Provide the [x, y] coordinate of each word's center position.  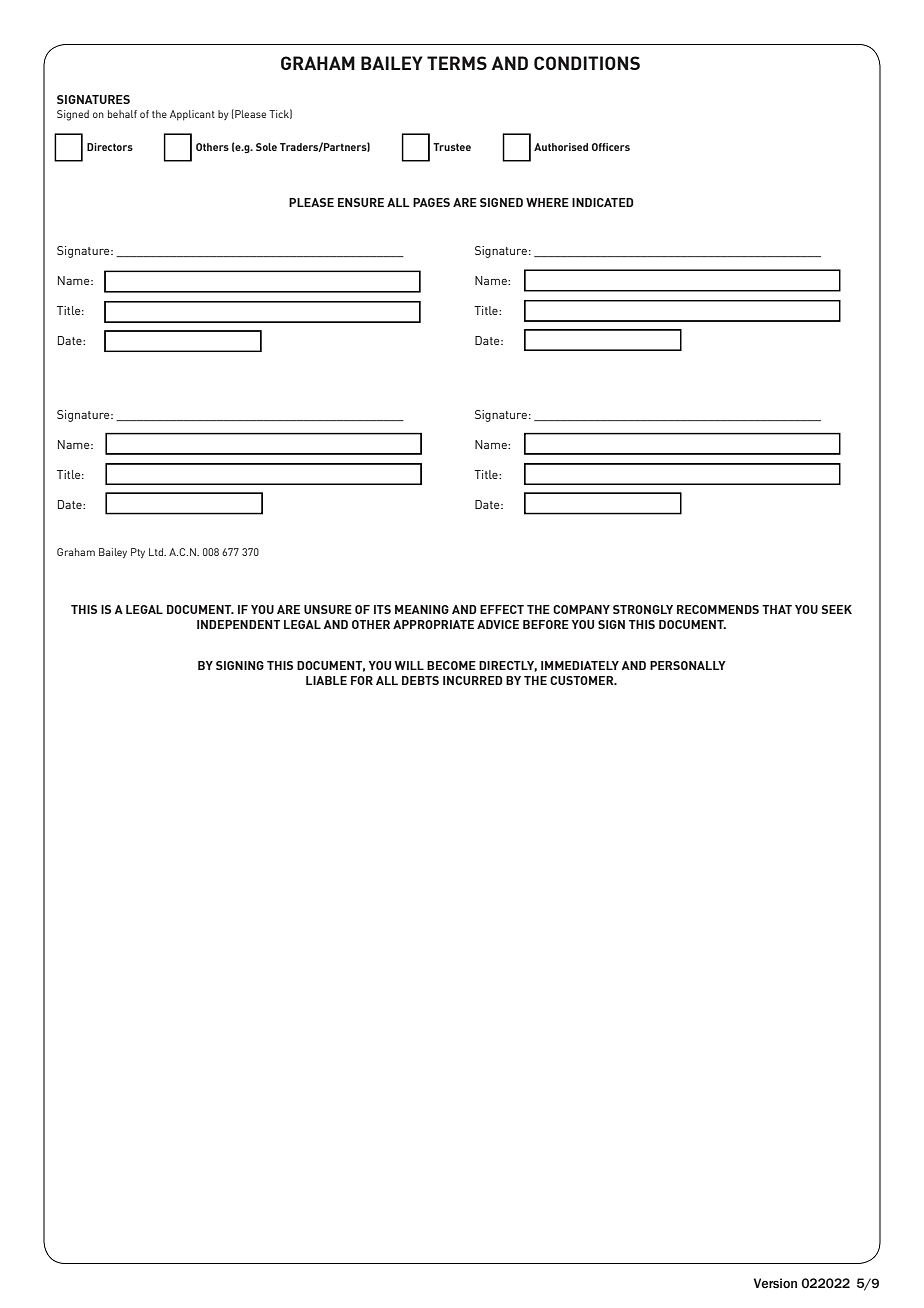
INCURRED [473, 680]
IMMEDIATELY [580, 665]
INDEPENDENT [238, 624]
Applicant [192, 115]
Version [775, 1283]
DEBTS [420, 680]
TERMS [457, 63]
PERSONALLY [688, 665]
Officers [611, 147]
